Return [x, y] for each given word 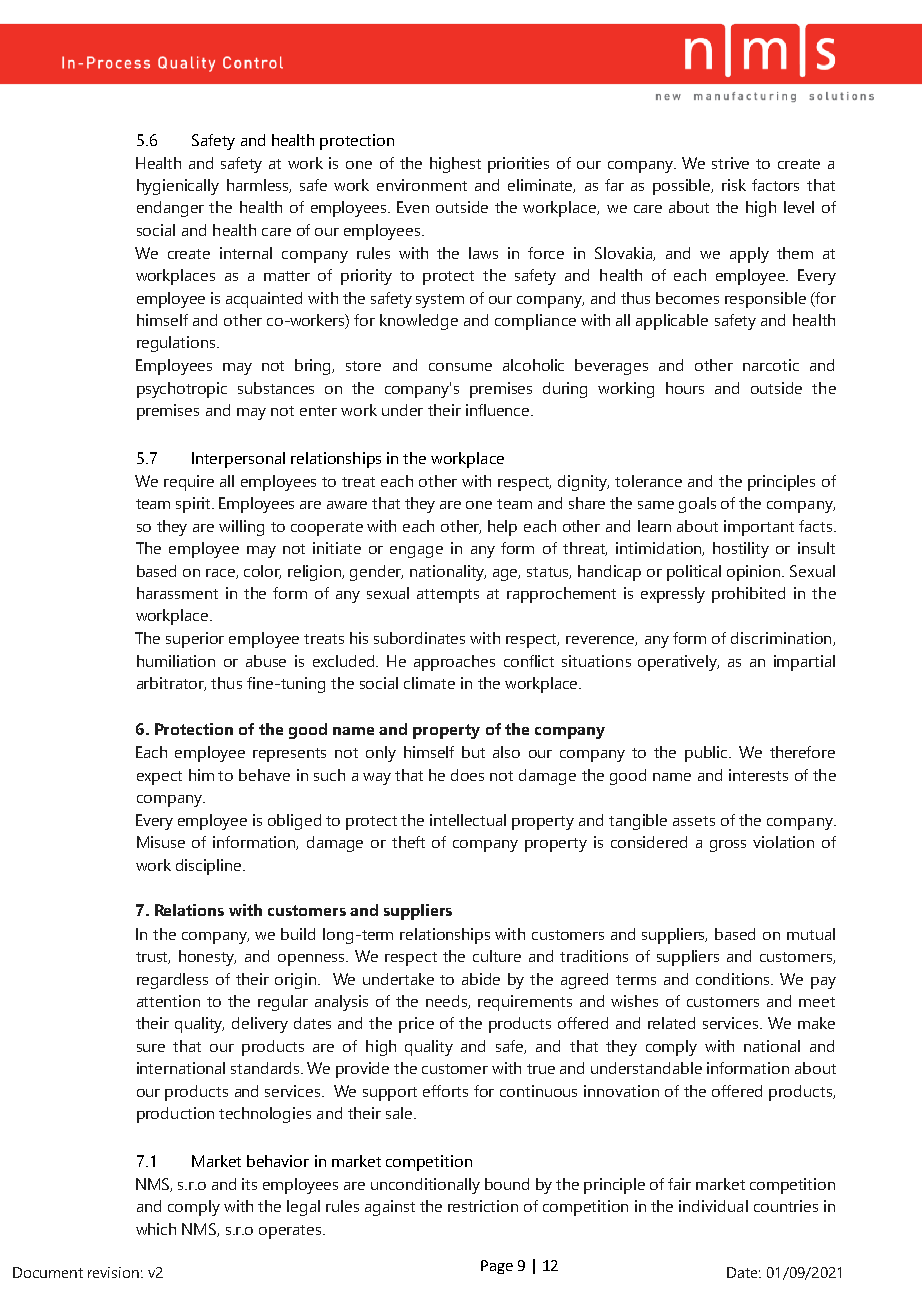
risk [734, 185]
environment [422, 185]
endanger [170, 209]
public [708, 754]
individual [713, 1206]
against [390, 1208]
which [156, 1229]
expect [159, 778]
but [473, 752]
